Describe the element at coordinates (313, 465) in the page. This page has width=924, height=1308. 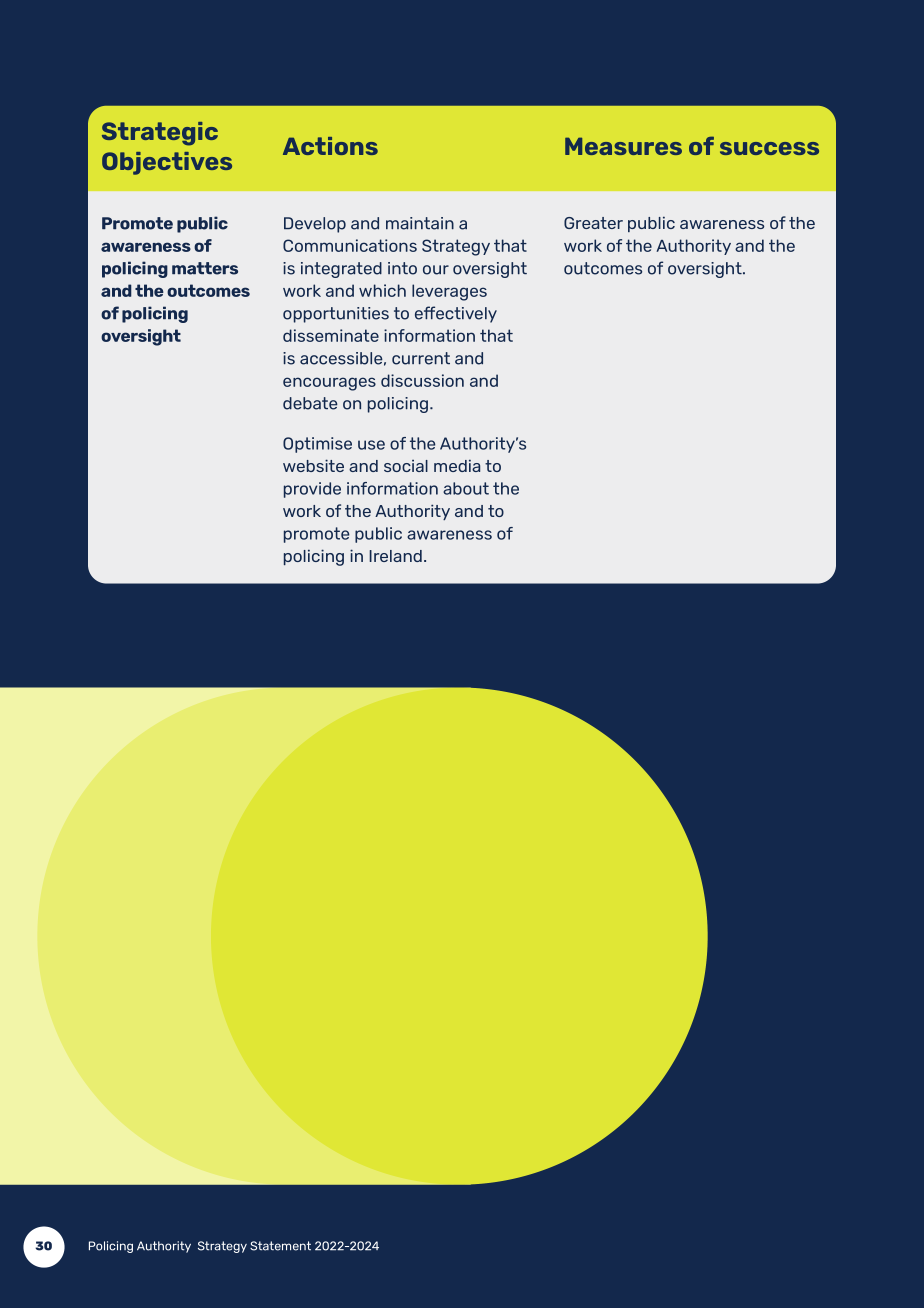
I see `website` at that location.
